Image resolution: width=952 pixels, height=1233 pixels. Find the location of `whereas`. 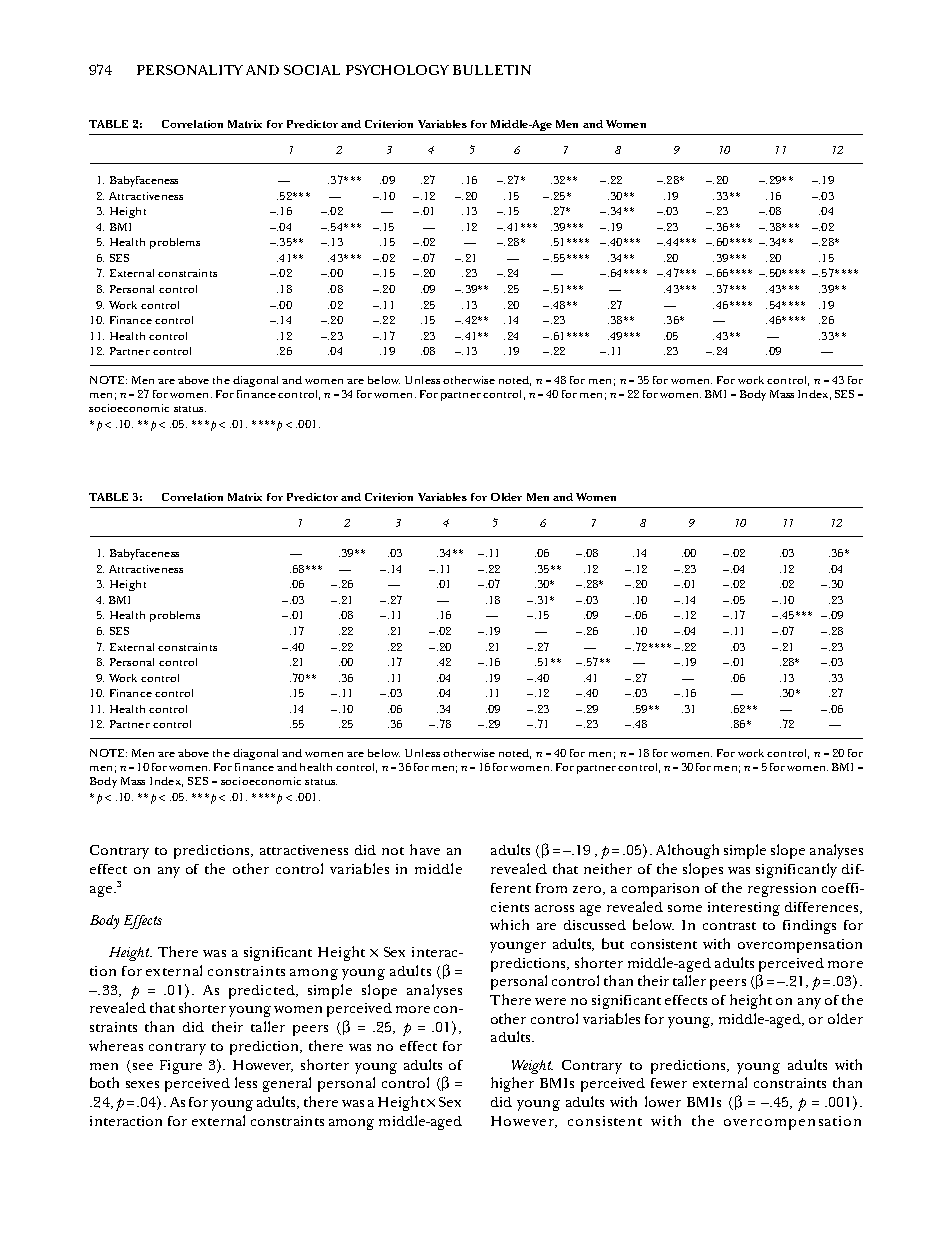

whereas is located at coordinates (116, 1045).
